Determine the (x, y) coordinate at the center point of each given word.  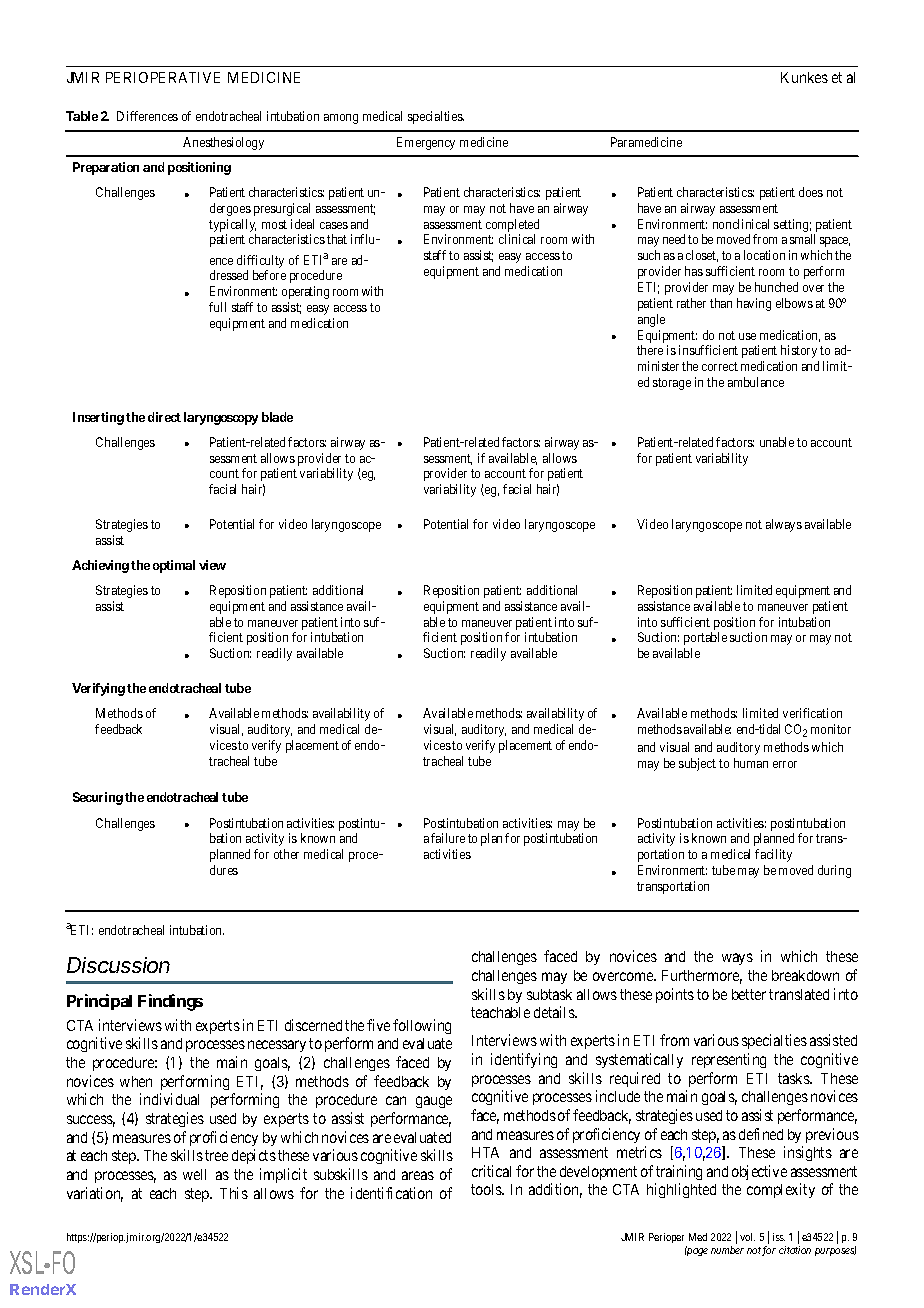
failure (448, 838)
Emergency (426, 143)
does (811, 192)
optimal (174, 566)
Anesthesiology (223, 143)
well (194, 1174)
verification (812, 713)
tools (487, 1189)
